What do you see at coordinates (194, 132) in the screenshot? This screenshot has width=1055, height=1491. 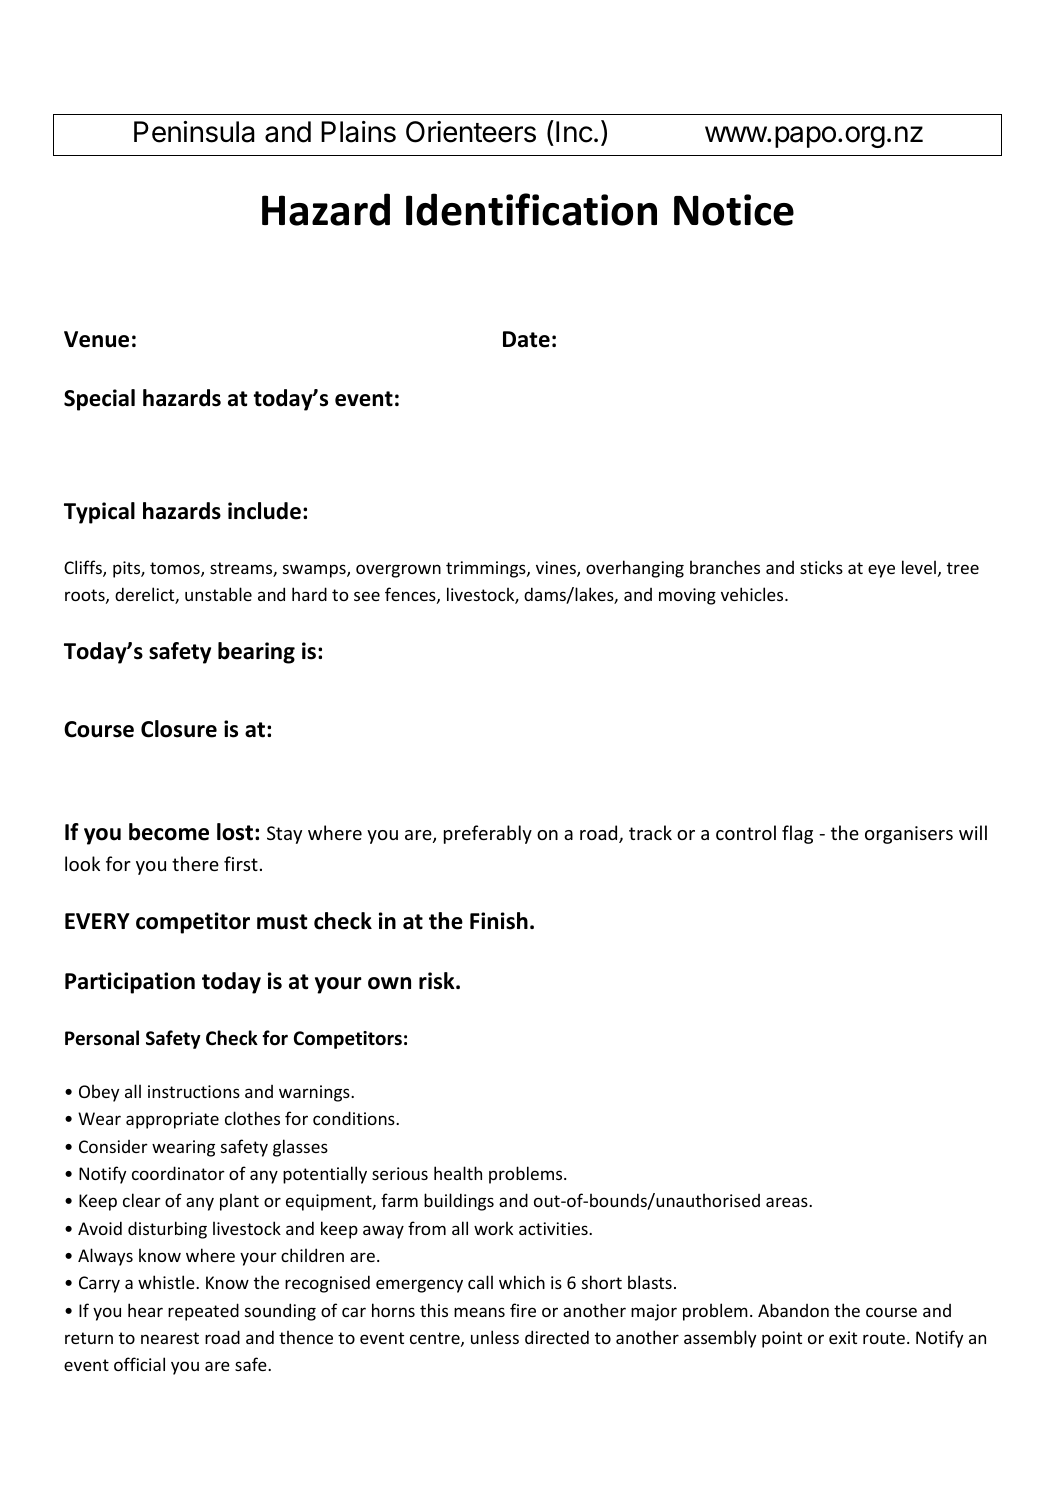 I see `Peninsula` at bounding box center [194, 132].
